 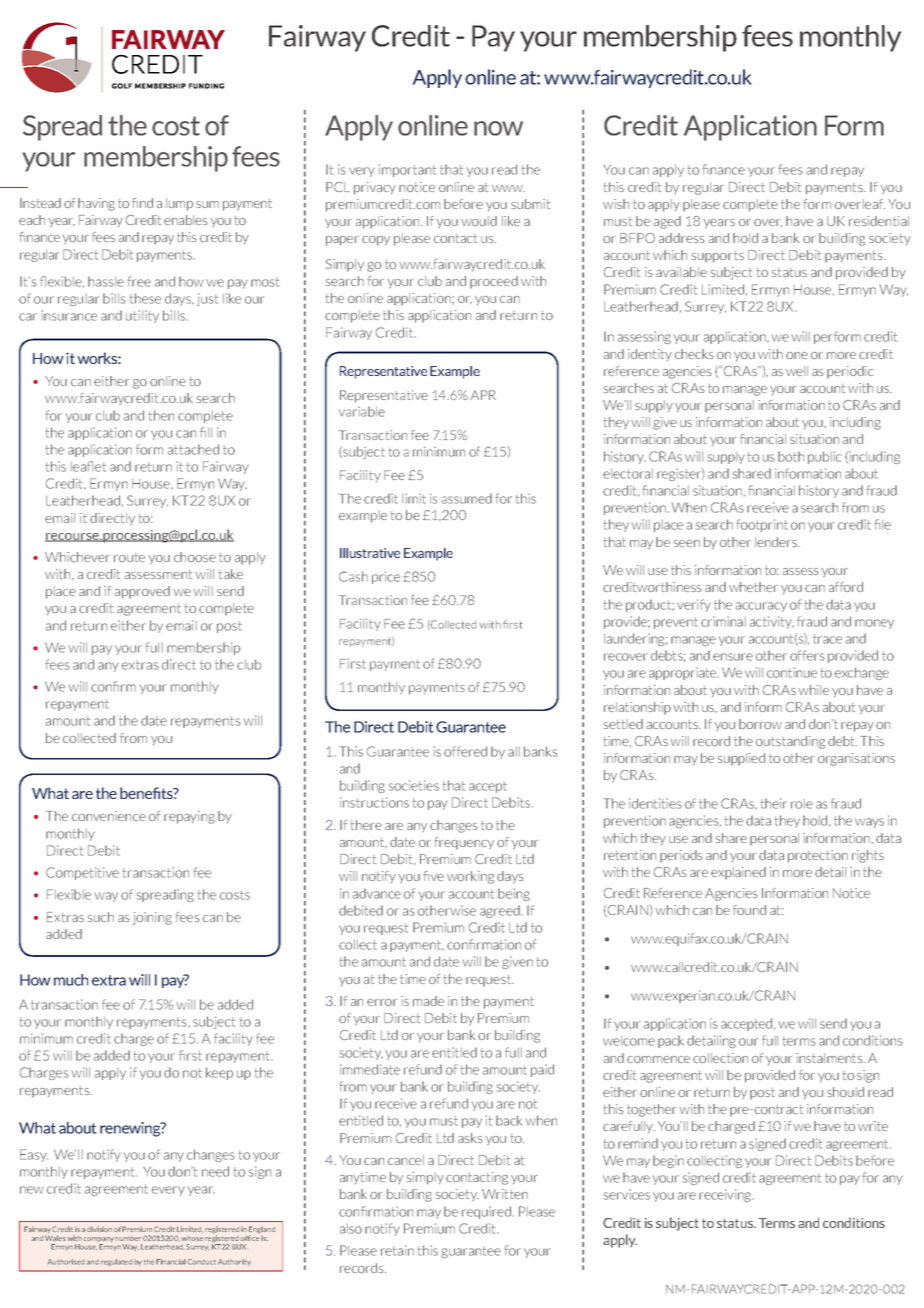 I want to click on residential, so click(x=879, y=221).
